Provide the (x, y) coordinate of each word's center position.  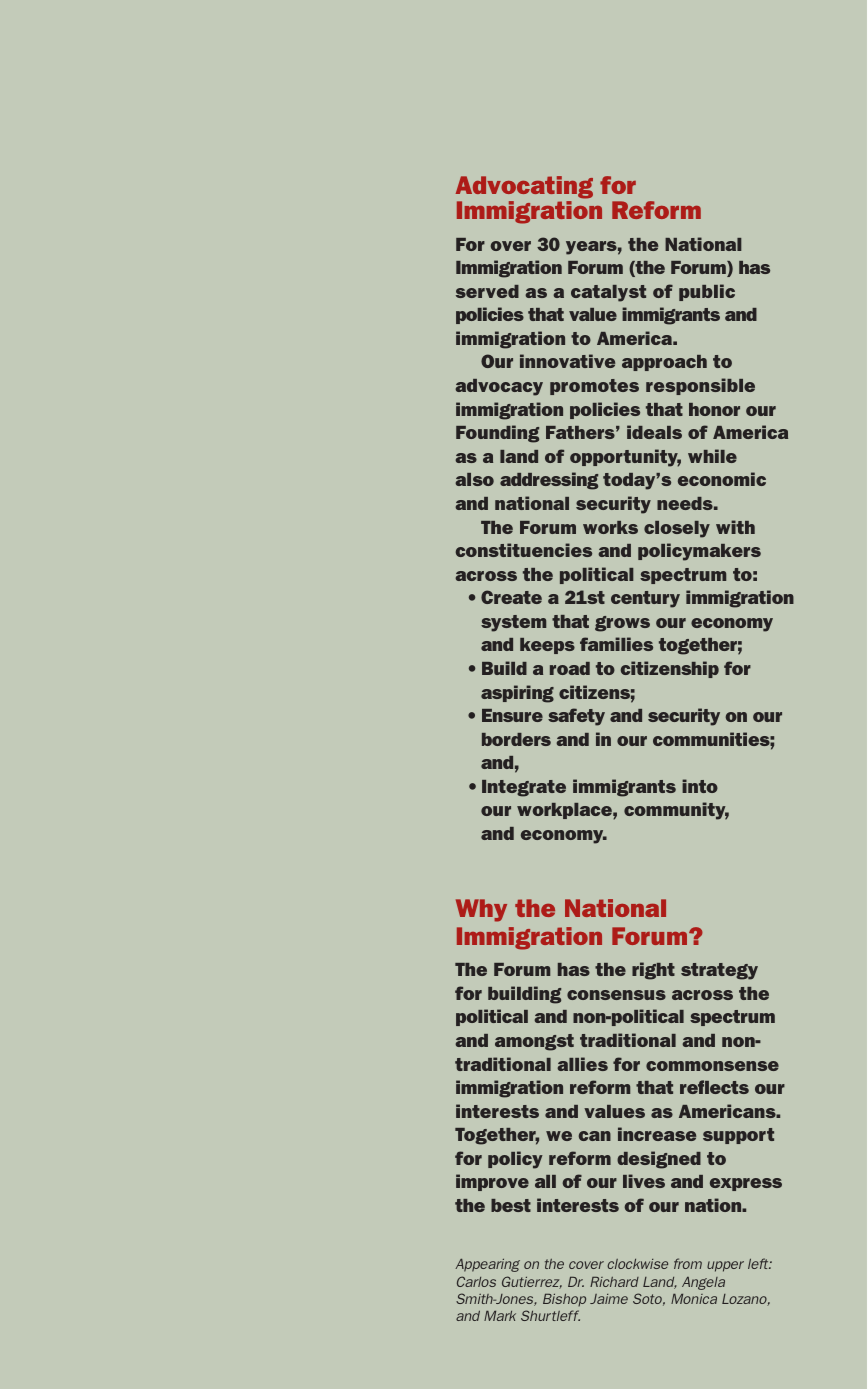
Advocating (524, 187)
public (707, 292)
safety (576, 717)
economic (722, 479)
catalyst (608, 293)
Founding (497, 434)
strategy (719, 971)
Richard (614, 1282)
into (700, 786)
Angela (703, 1283)
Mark (500, 1316)
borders (516, 739)
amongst (534, 1042)
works (610, 527)
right (653, 971)
